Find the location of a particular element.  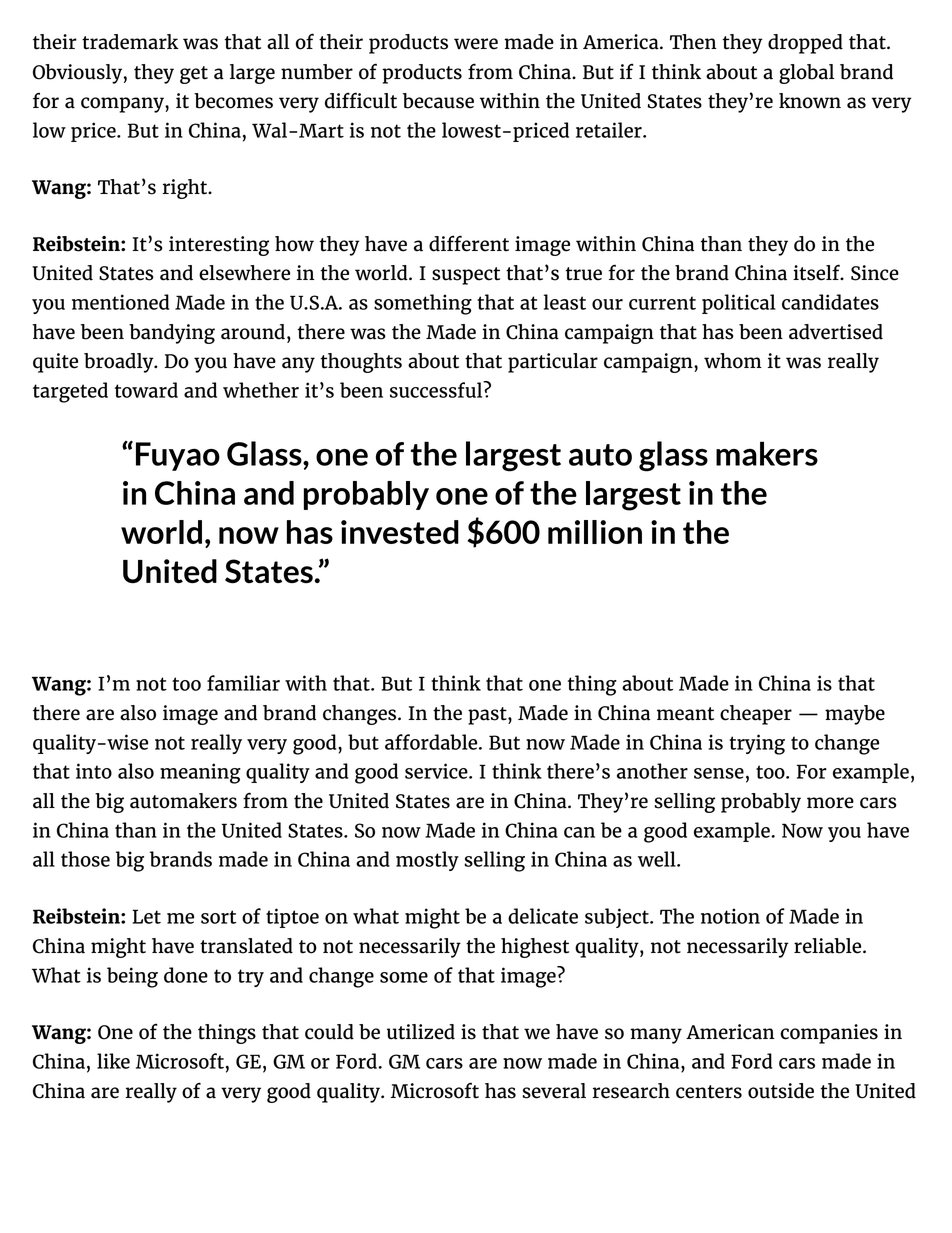

mostly is located at coordinates (427, 861).
